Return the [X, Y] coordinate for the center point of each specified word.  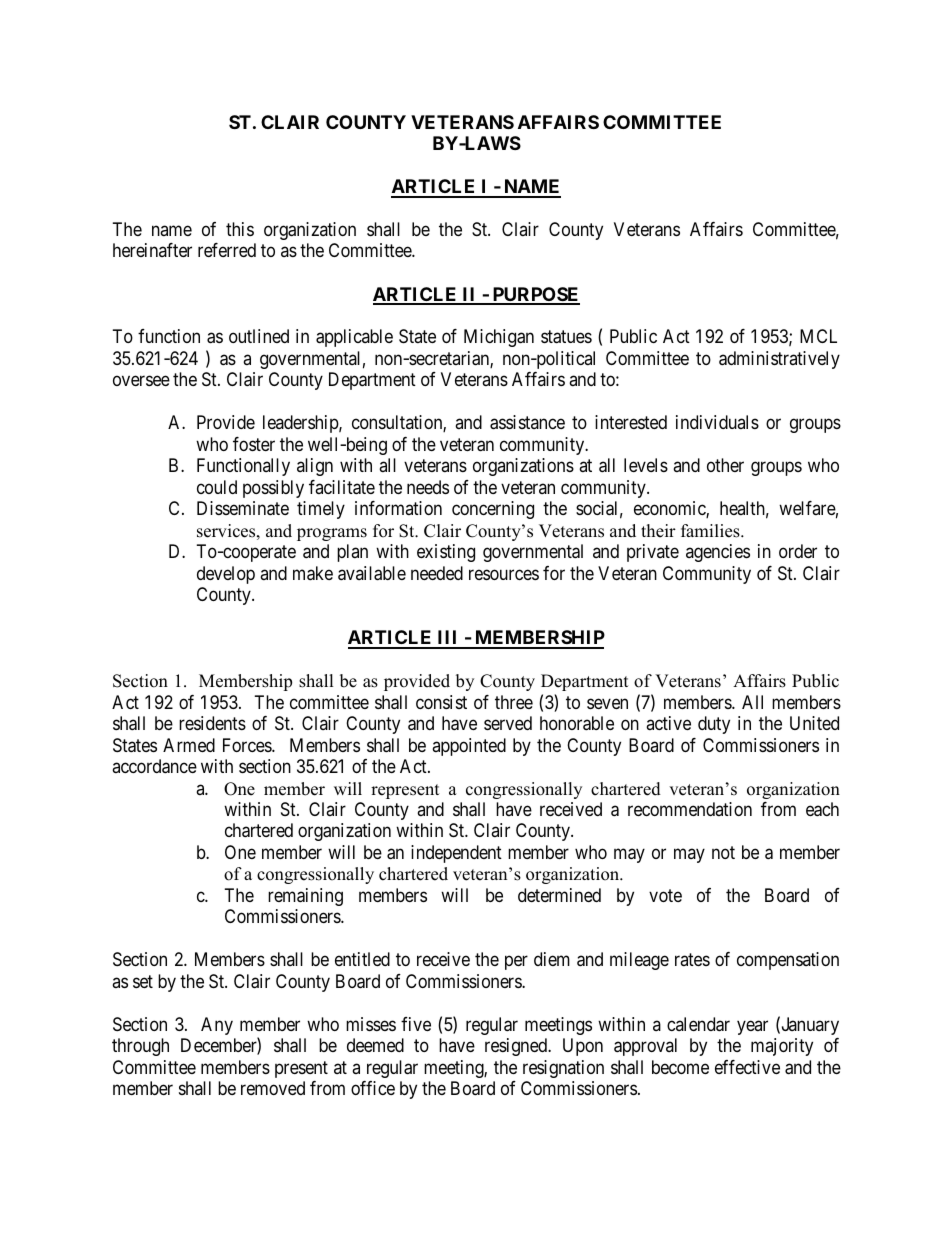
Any [217, 1026]
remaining [305, 897]
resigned [517, 1047]
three [514, 702]
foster [254, 444]
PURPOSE [535, 295]
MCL [818, 336]
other [725, 465]
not [723, 852]
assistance [527, 422]
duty [714, 725]
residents [212, 723]
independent [456, 854]
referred [227, 250]
